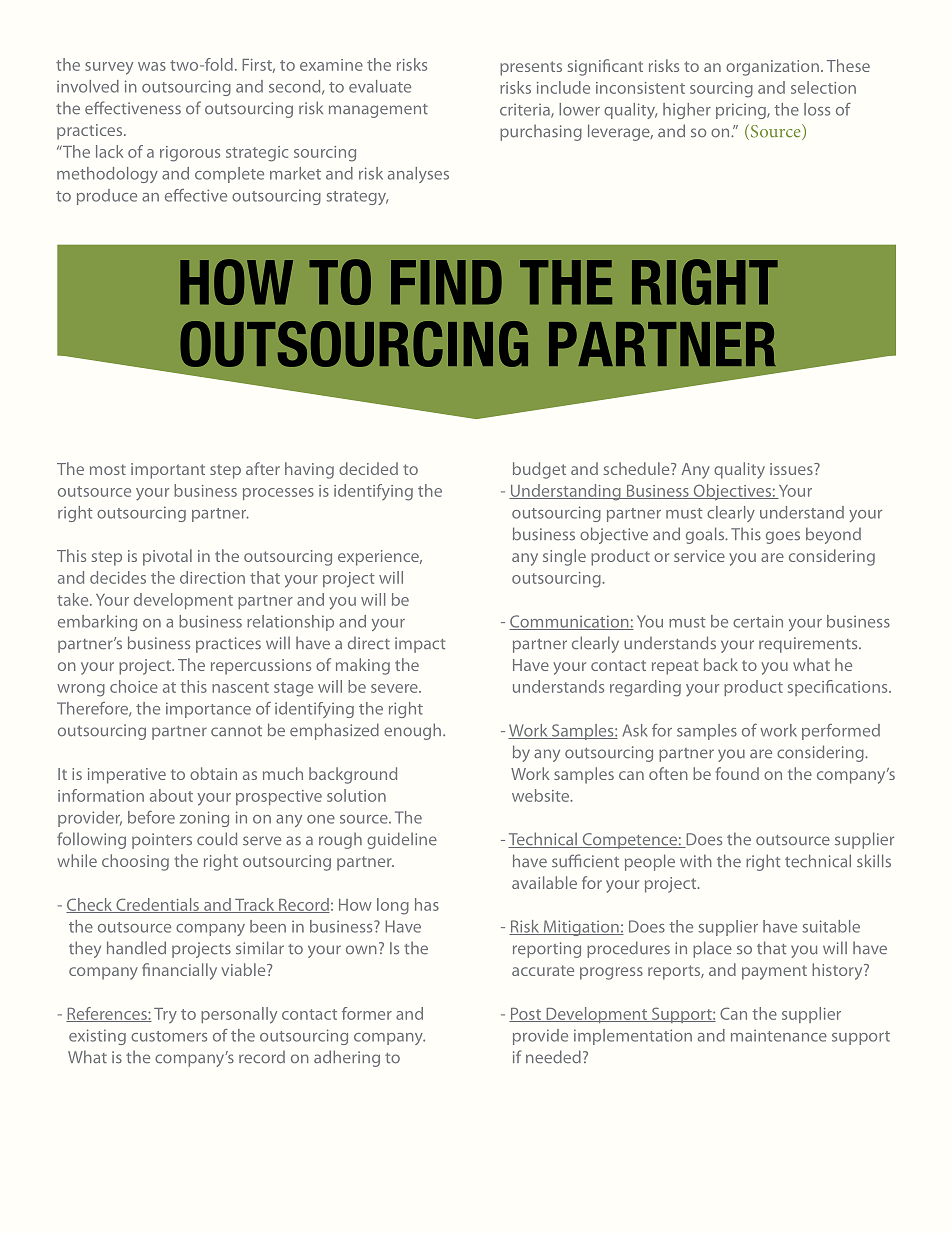  What do you see at coordinates (152, 66) in the page?
I see `was` at bounding box center [152, 66].
